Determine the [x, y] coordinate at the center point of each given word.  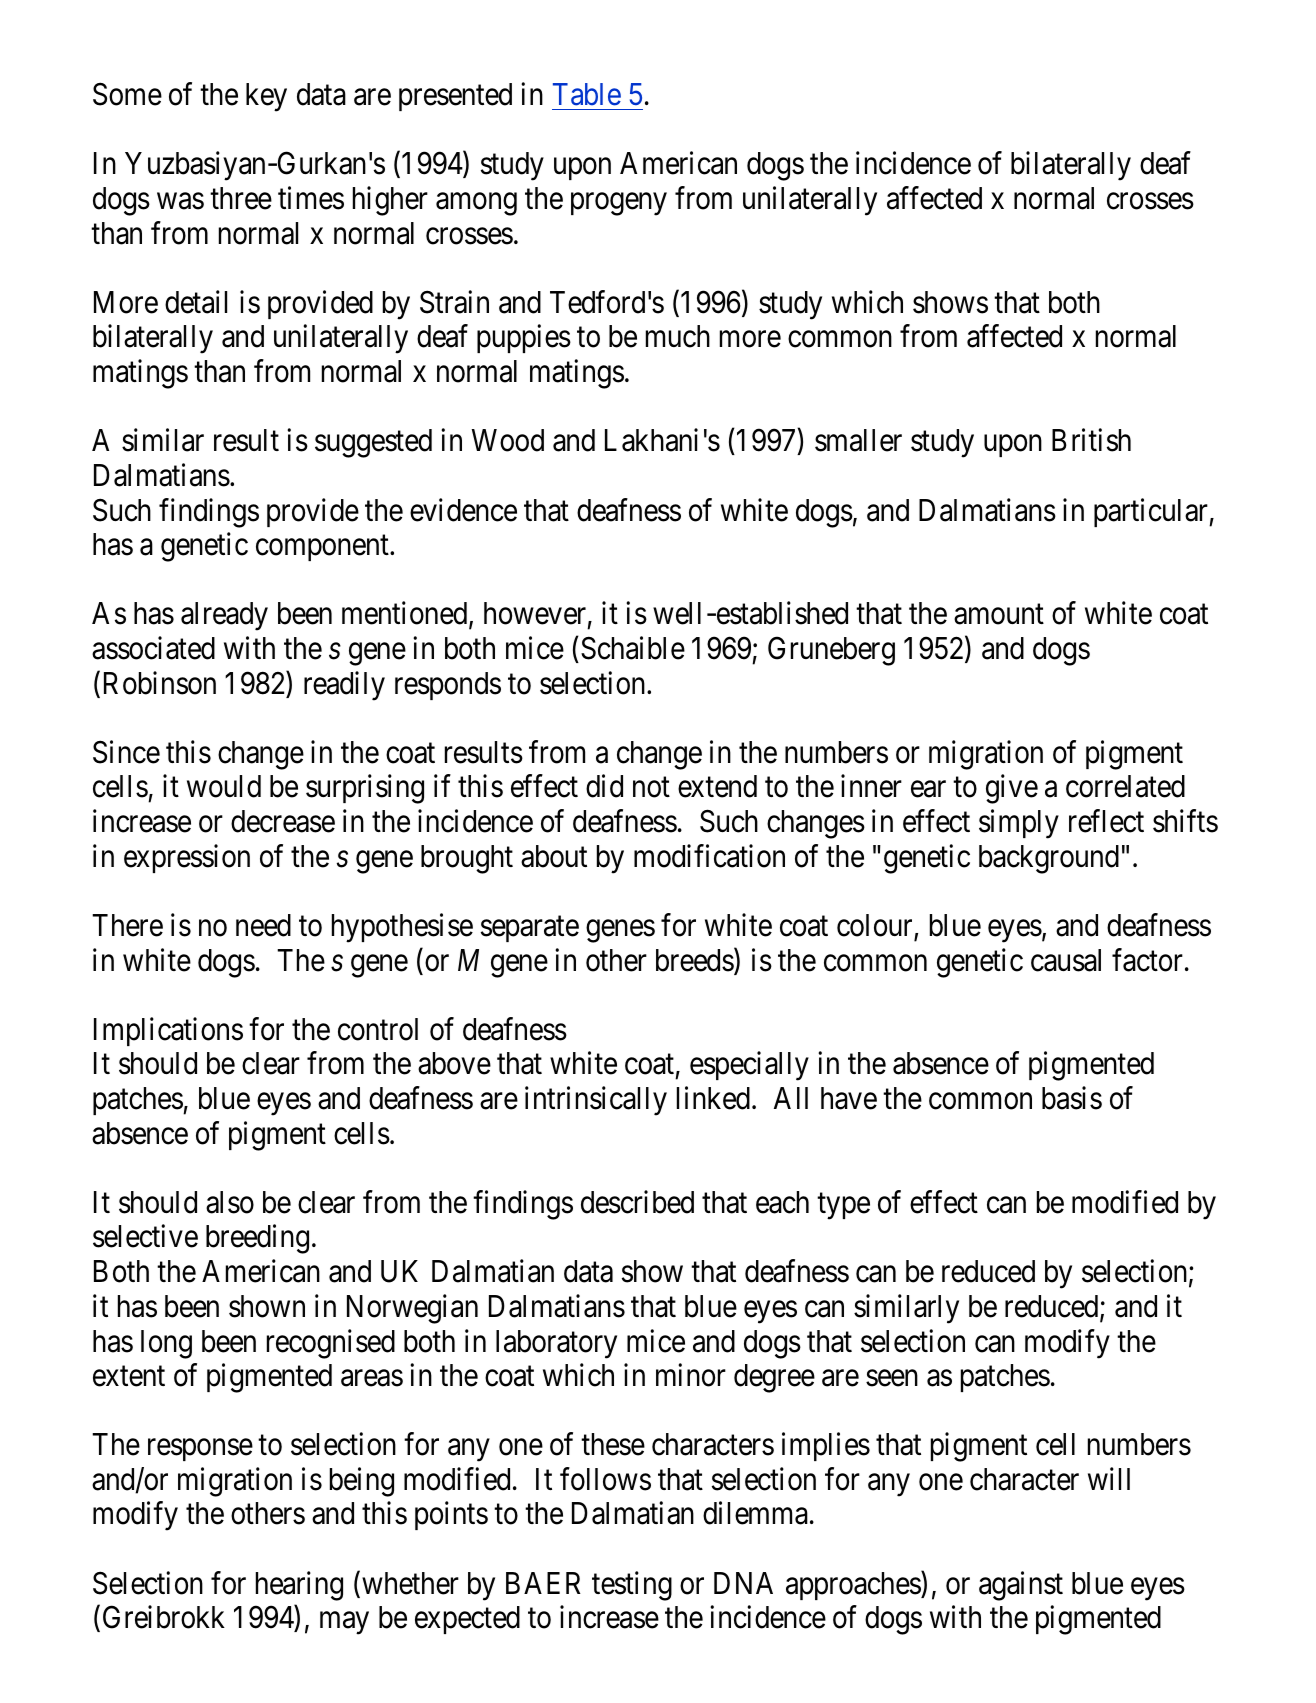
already [224, 616]
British [1091, 440]
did [604, 786]
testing [632, 1586]
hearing [299, 1586]
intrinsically [596, 1101]
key [266, 97]
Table [587, 94]
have [849, 1098]
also [230, 1202]
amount [999, 615]
